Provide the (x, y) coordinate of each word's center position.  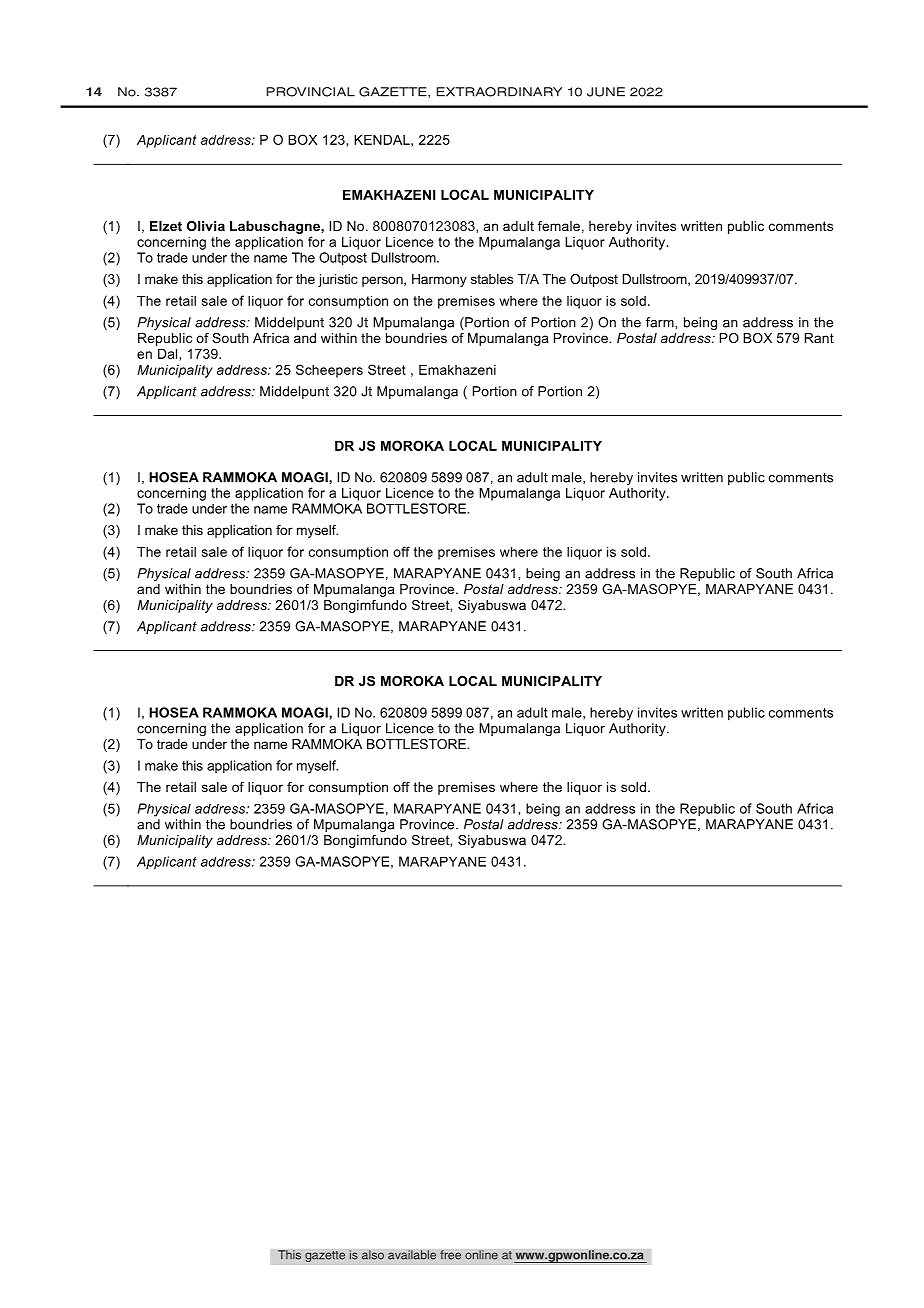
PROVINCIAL (311, 92)
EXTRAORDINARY (499, 92)
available (412, 1255)
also (373, 1255)
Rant (819, 338)
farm (661, 322)
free (450, 1255)
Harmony (439, 280)
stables (492, 279)
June (606, 92)
